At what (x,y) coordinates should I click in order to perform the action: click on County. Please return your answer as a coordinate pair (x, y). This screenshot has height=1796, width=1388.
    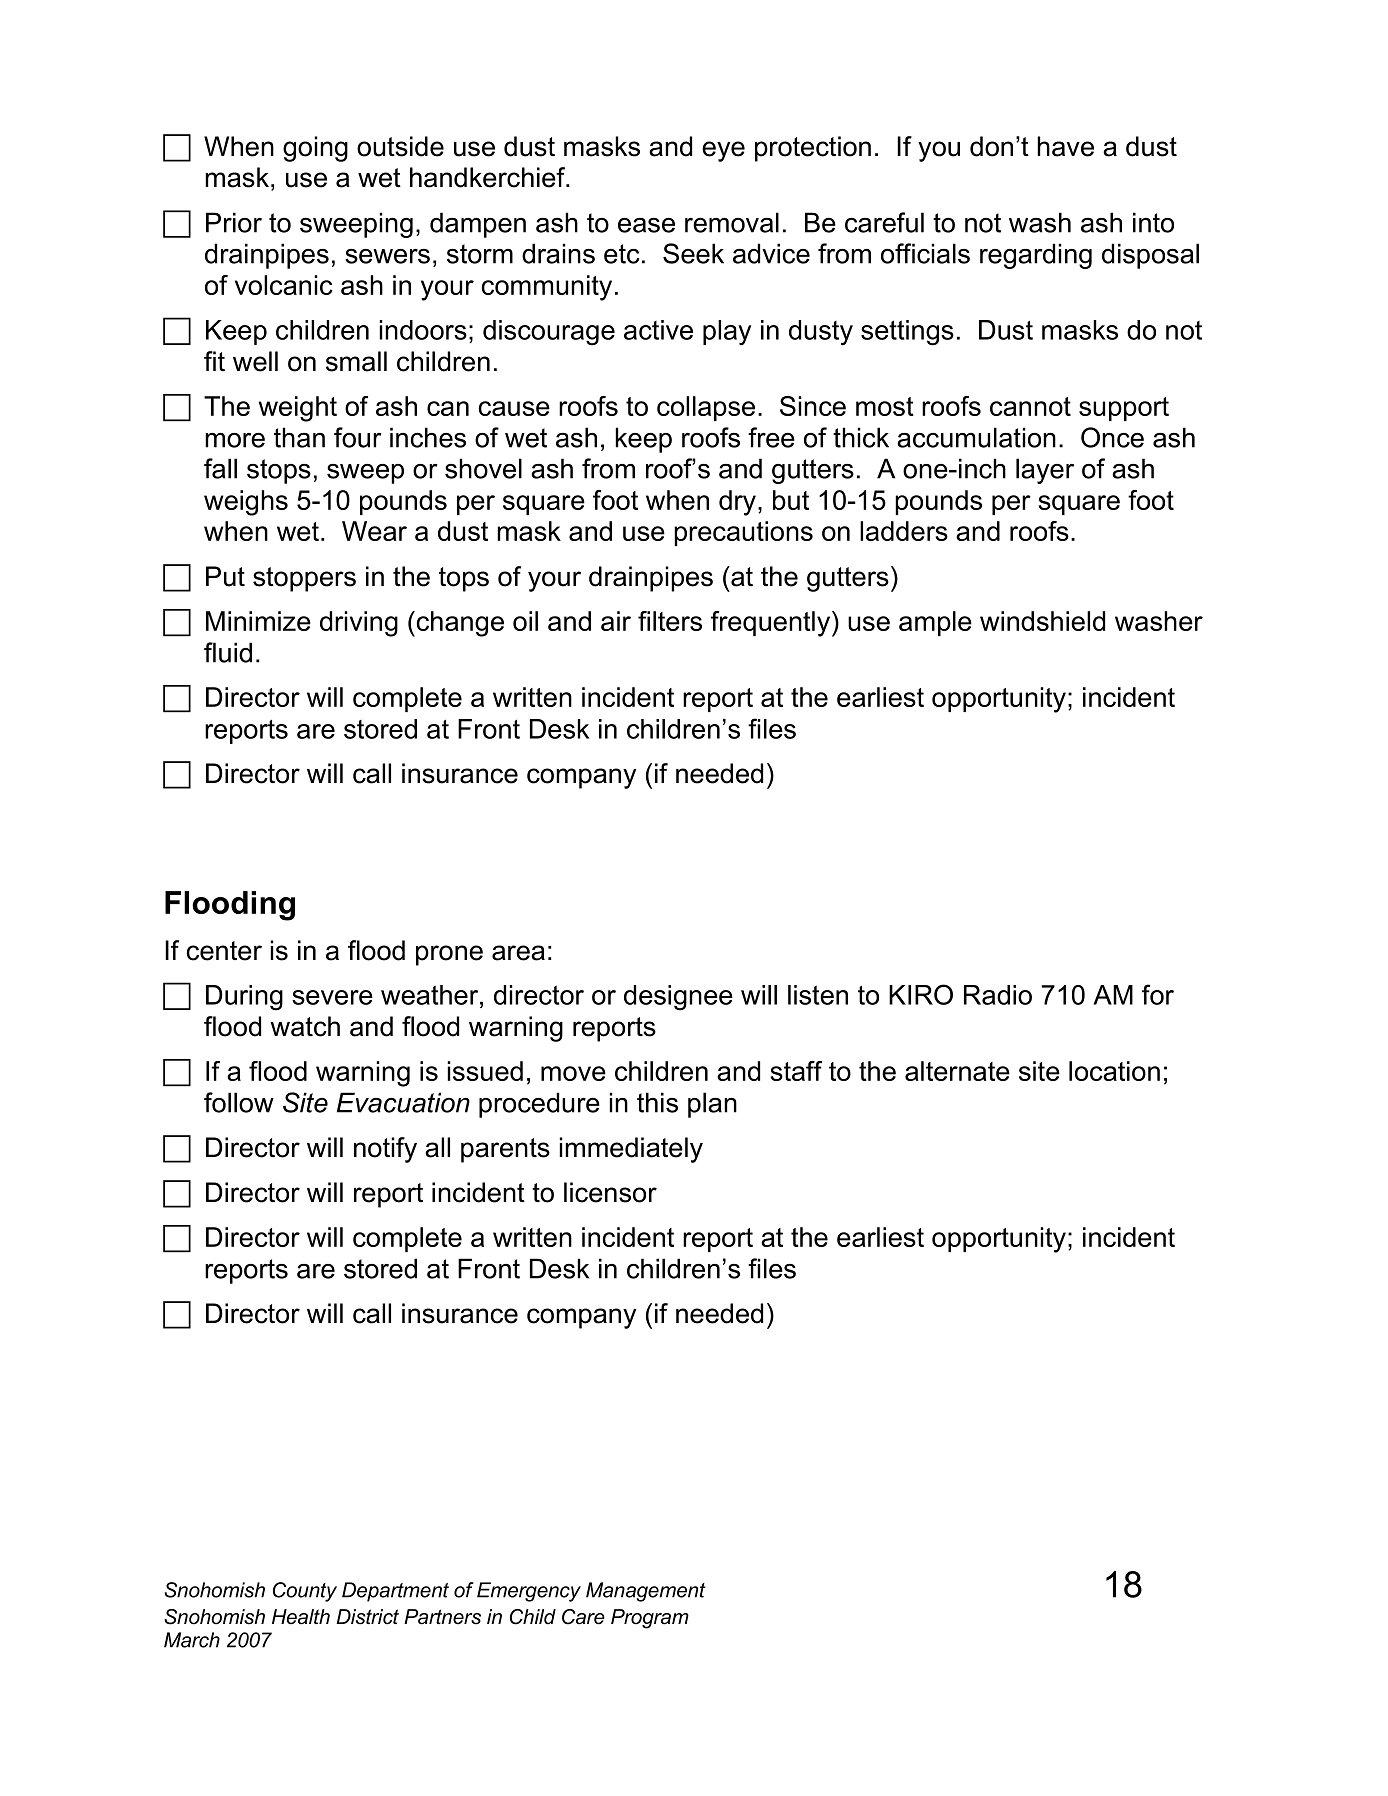
    Looking at the image, I should click on (305, 1592).
